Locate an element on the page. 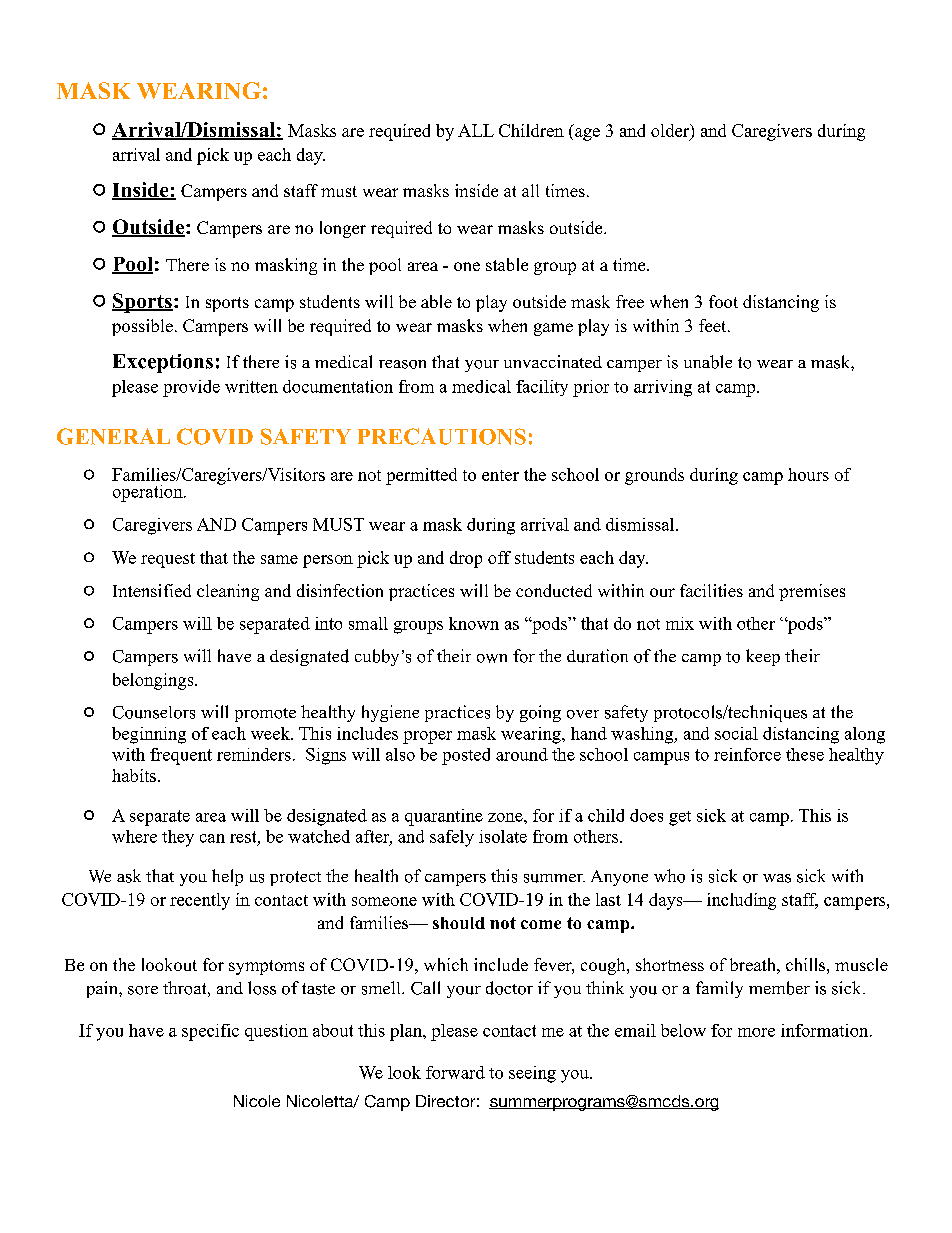 The width and height of the page is (952, 1233). provide is located at coordinates (191, 388).
